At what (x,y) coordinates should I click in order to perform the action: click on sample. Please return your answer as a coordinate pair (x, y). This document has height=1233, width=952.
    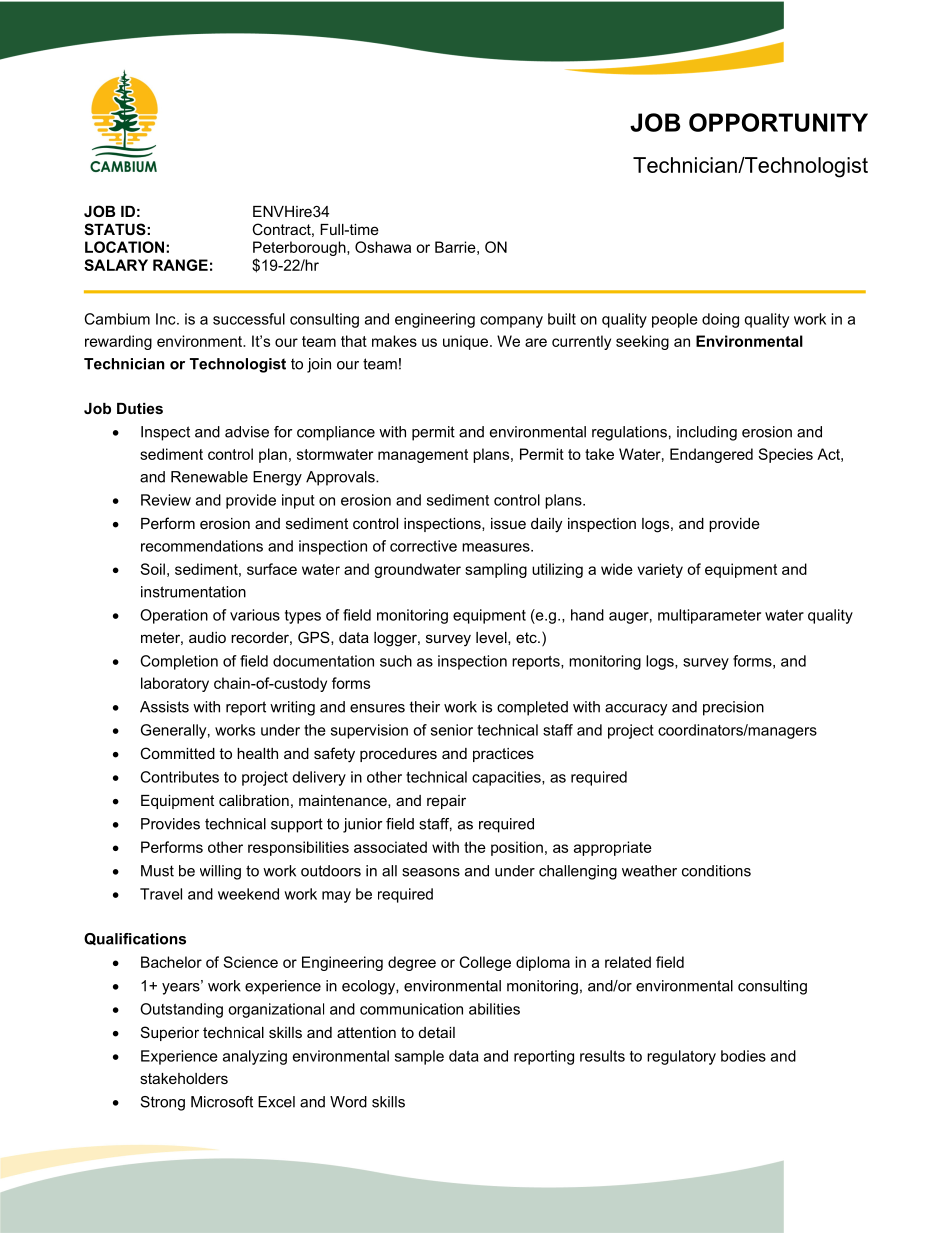
    Looking at the image, I should click on (419, 1057).
